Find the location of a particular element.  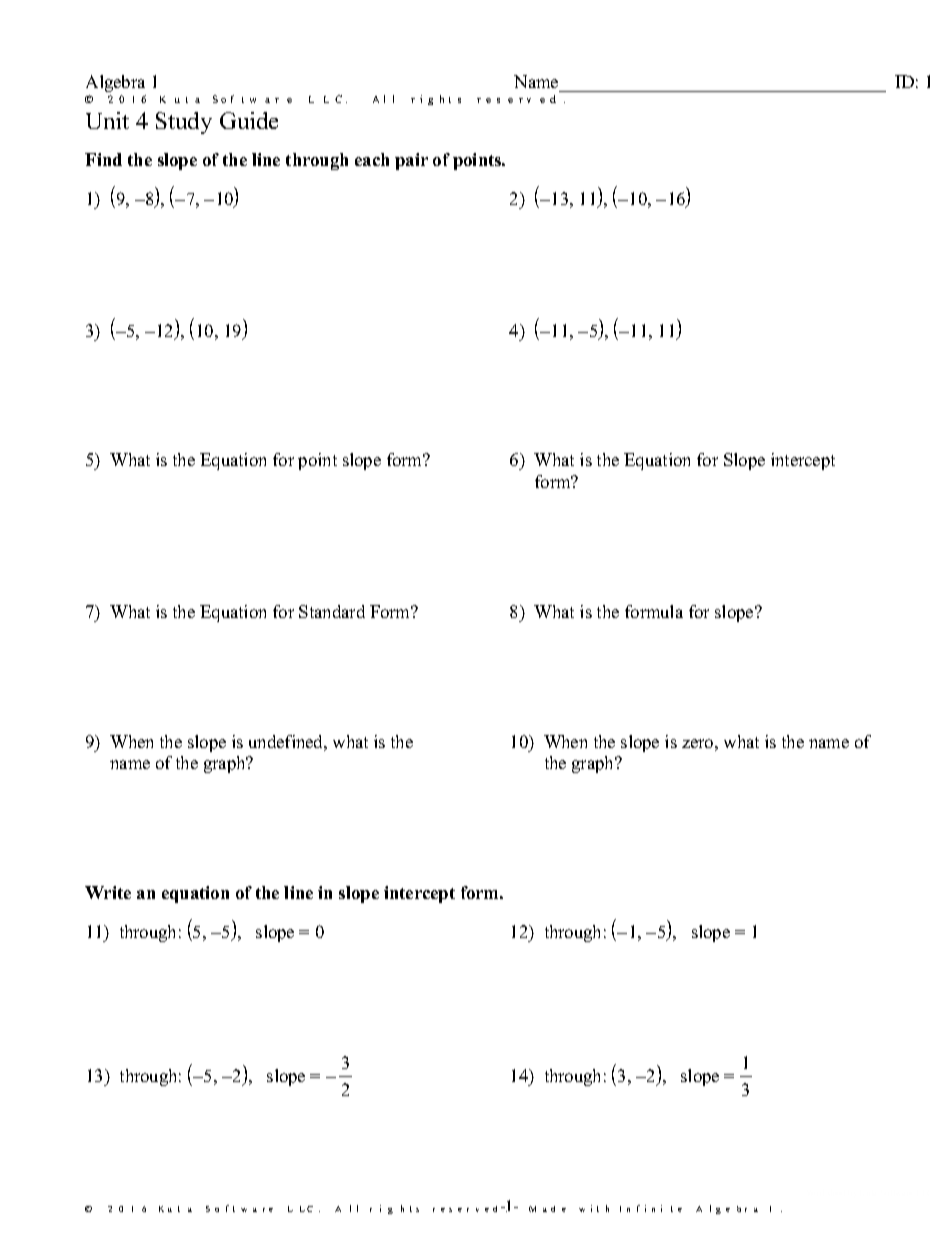

each is located at coordinates (372, 159).
